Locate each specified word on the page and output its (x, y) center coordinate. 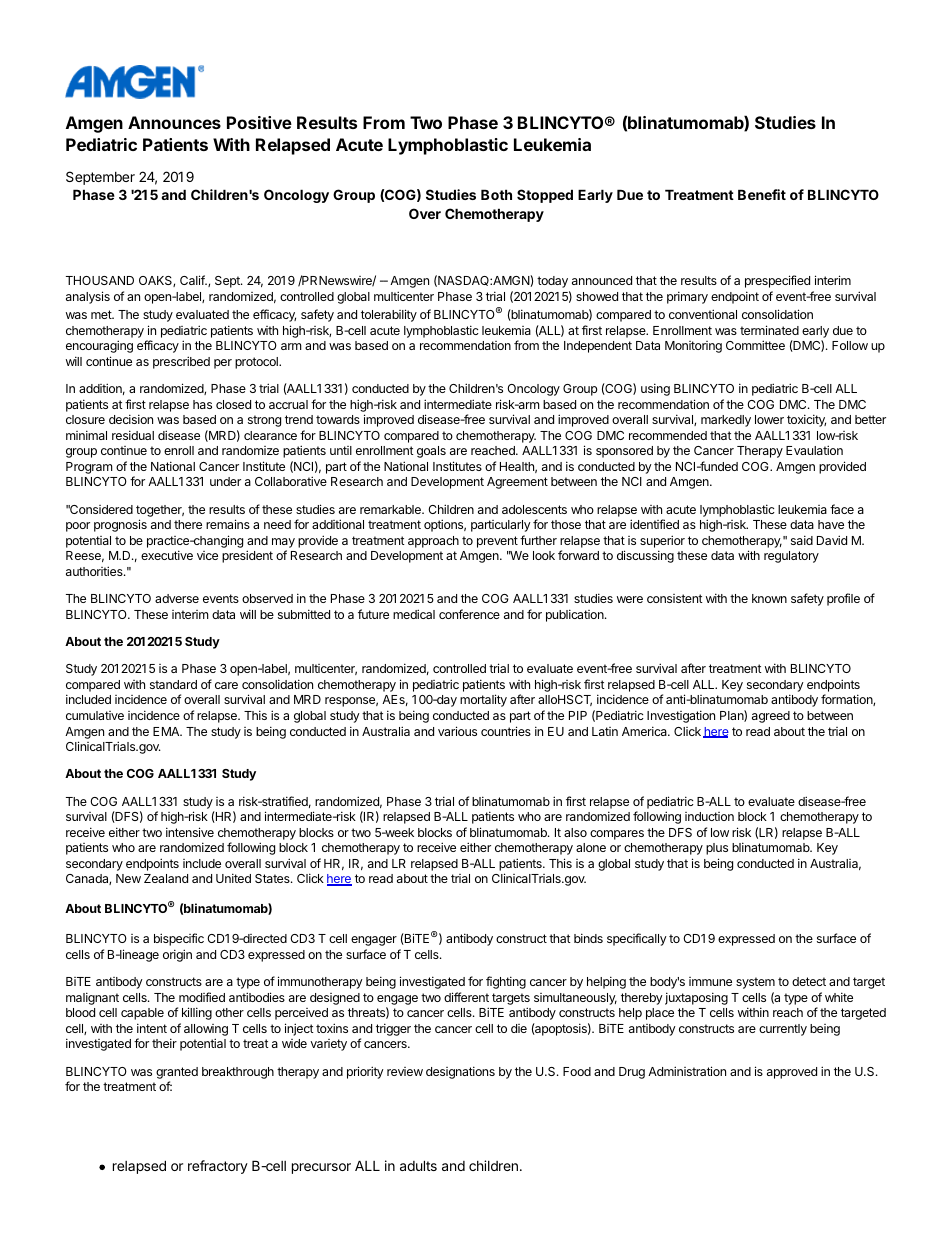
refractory (218, 1167)
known (769, 598)
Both (496, 194)
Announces (174, 122)
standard (173, 684)
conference (469, 614)
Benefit (762, 194)
